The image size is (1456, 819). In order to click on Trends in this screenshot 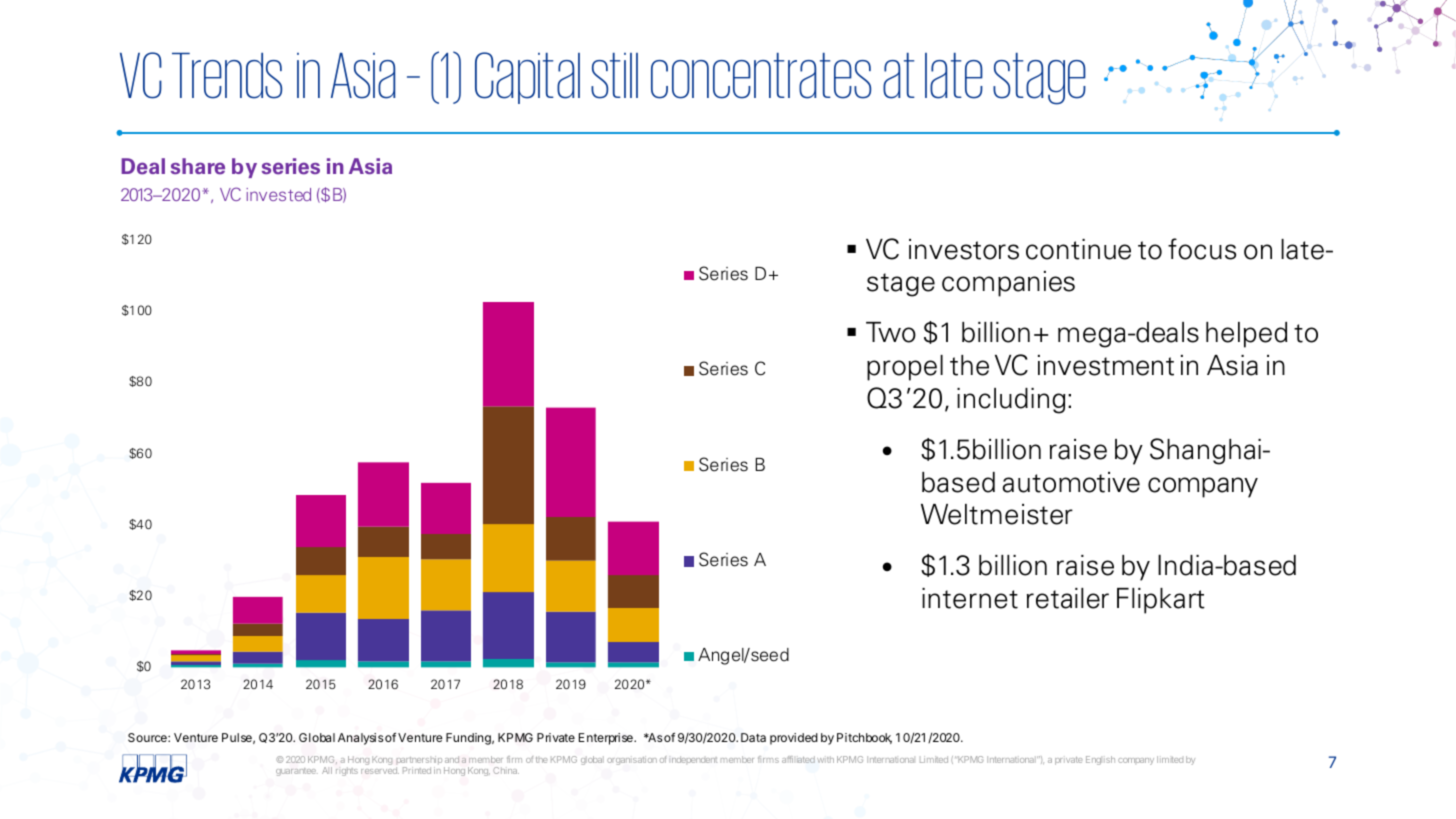, I will do `click(227, 76)`.
